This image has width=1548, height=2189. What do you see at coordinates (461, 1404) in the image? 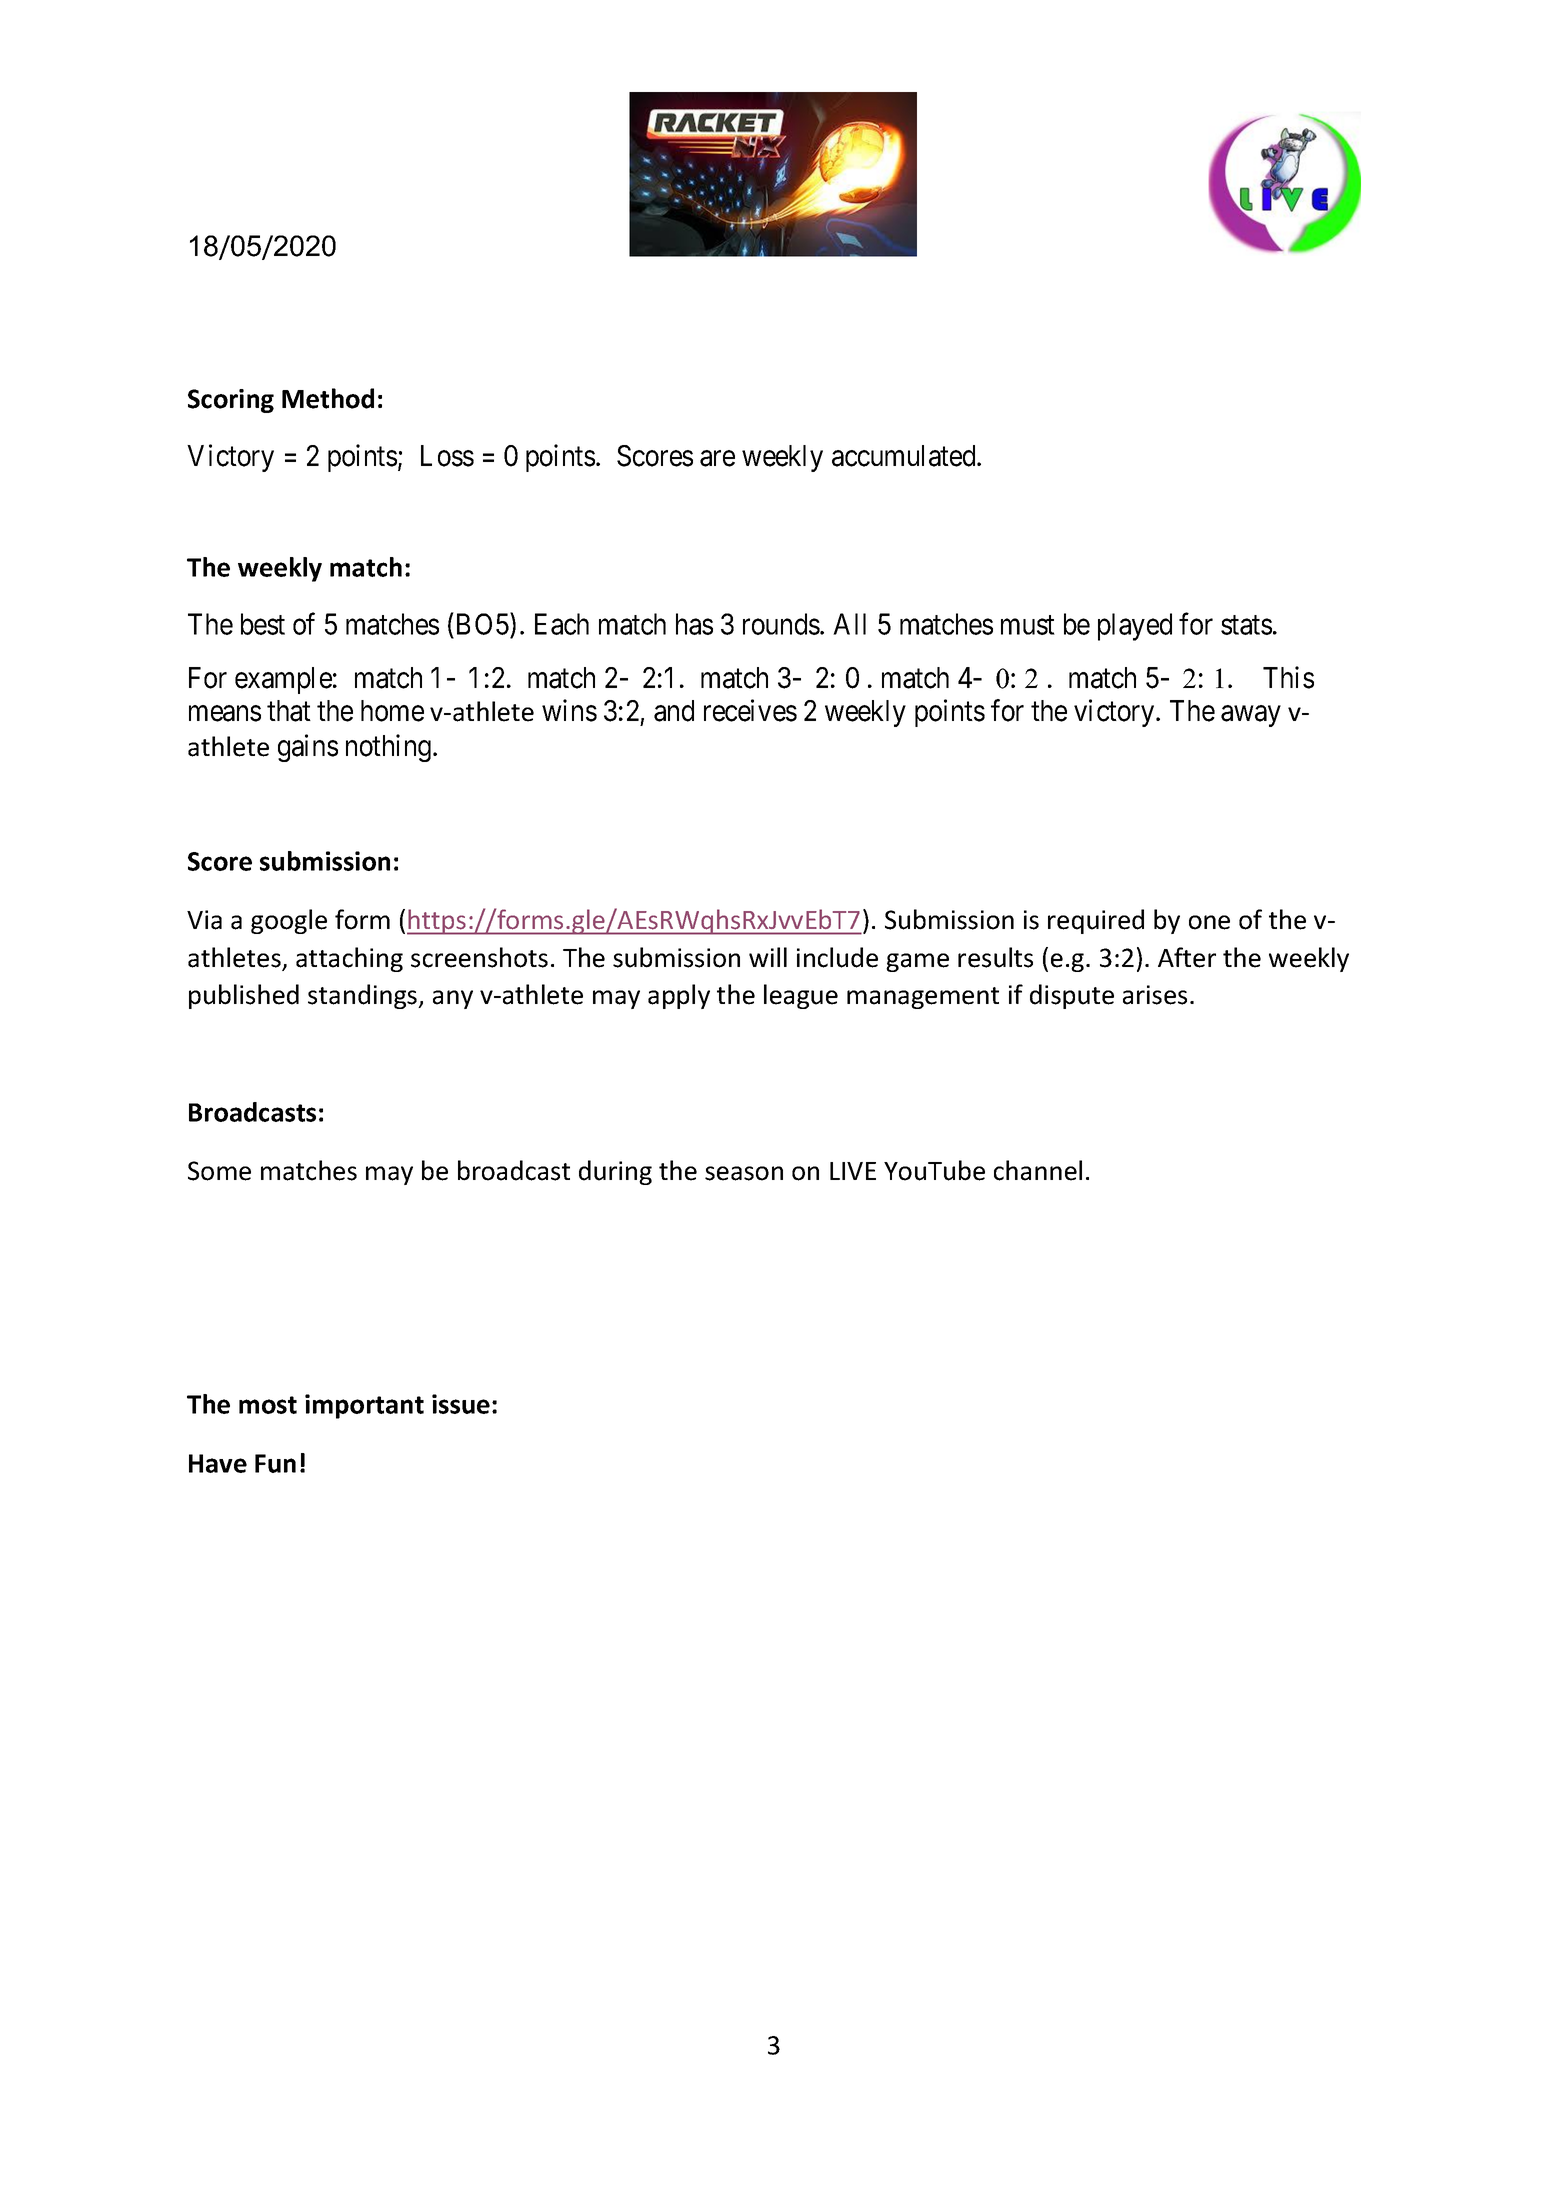
I see `issue` at bounding box center [461, 1404].
